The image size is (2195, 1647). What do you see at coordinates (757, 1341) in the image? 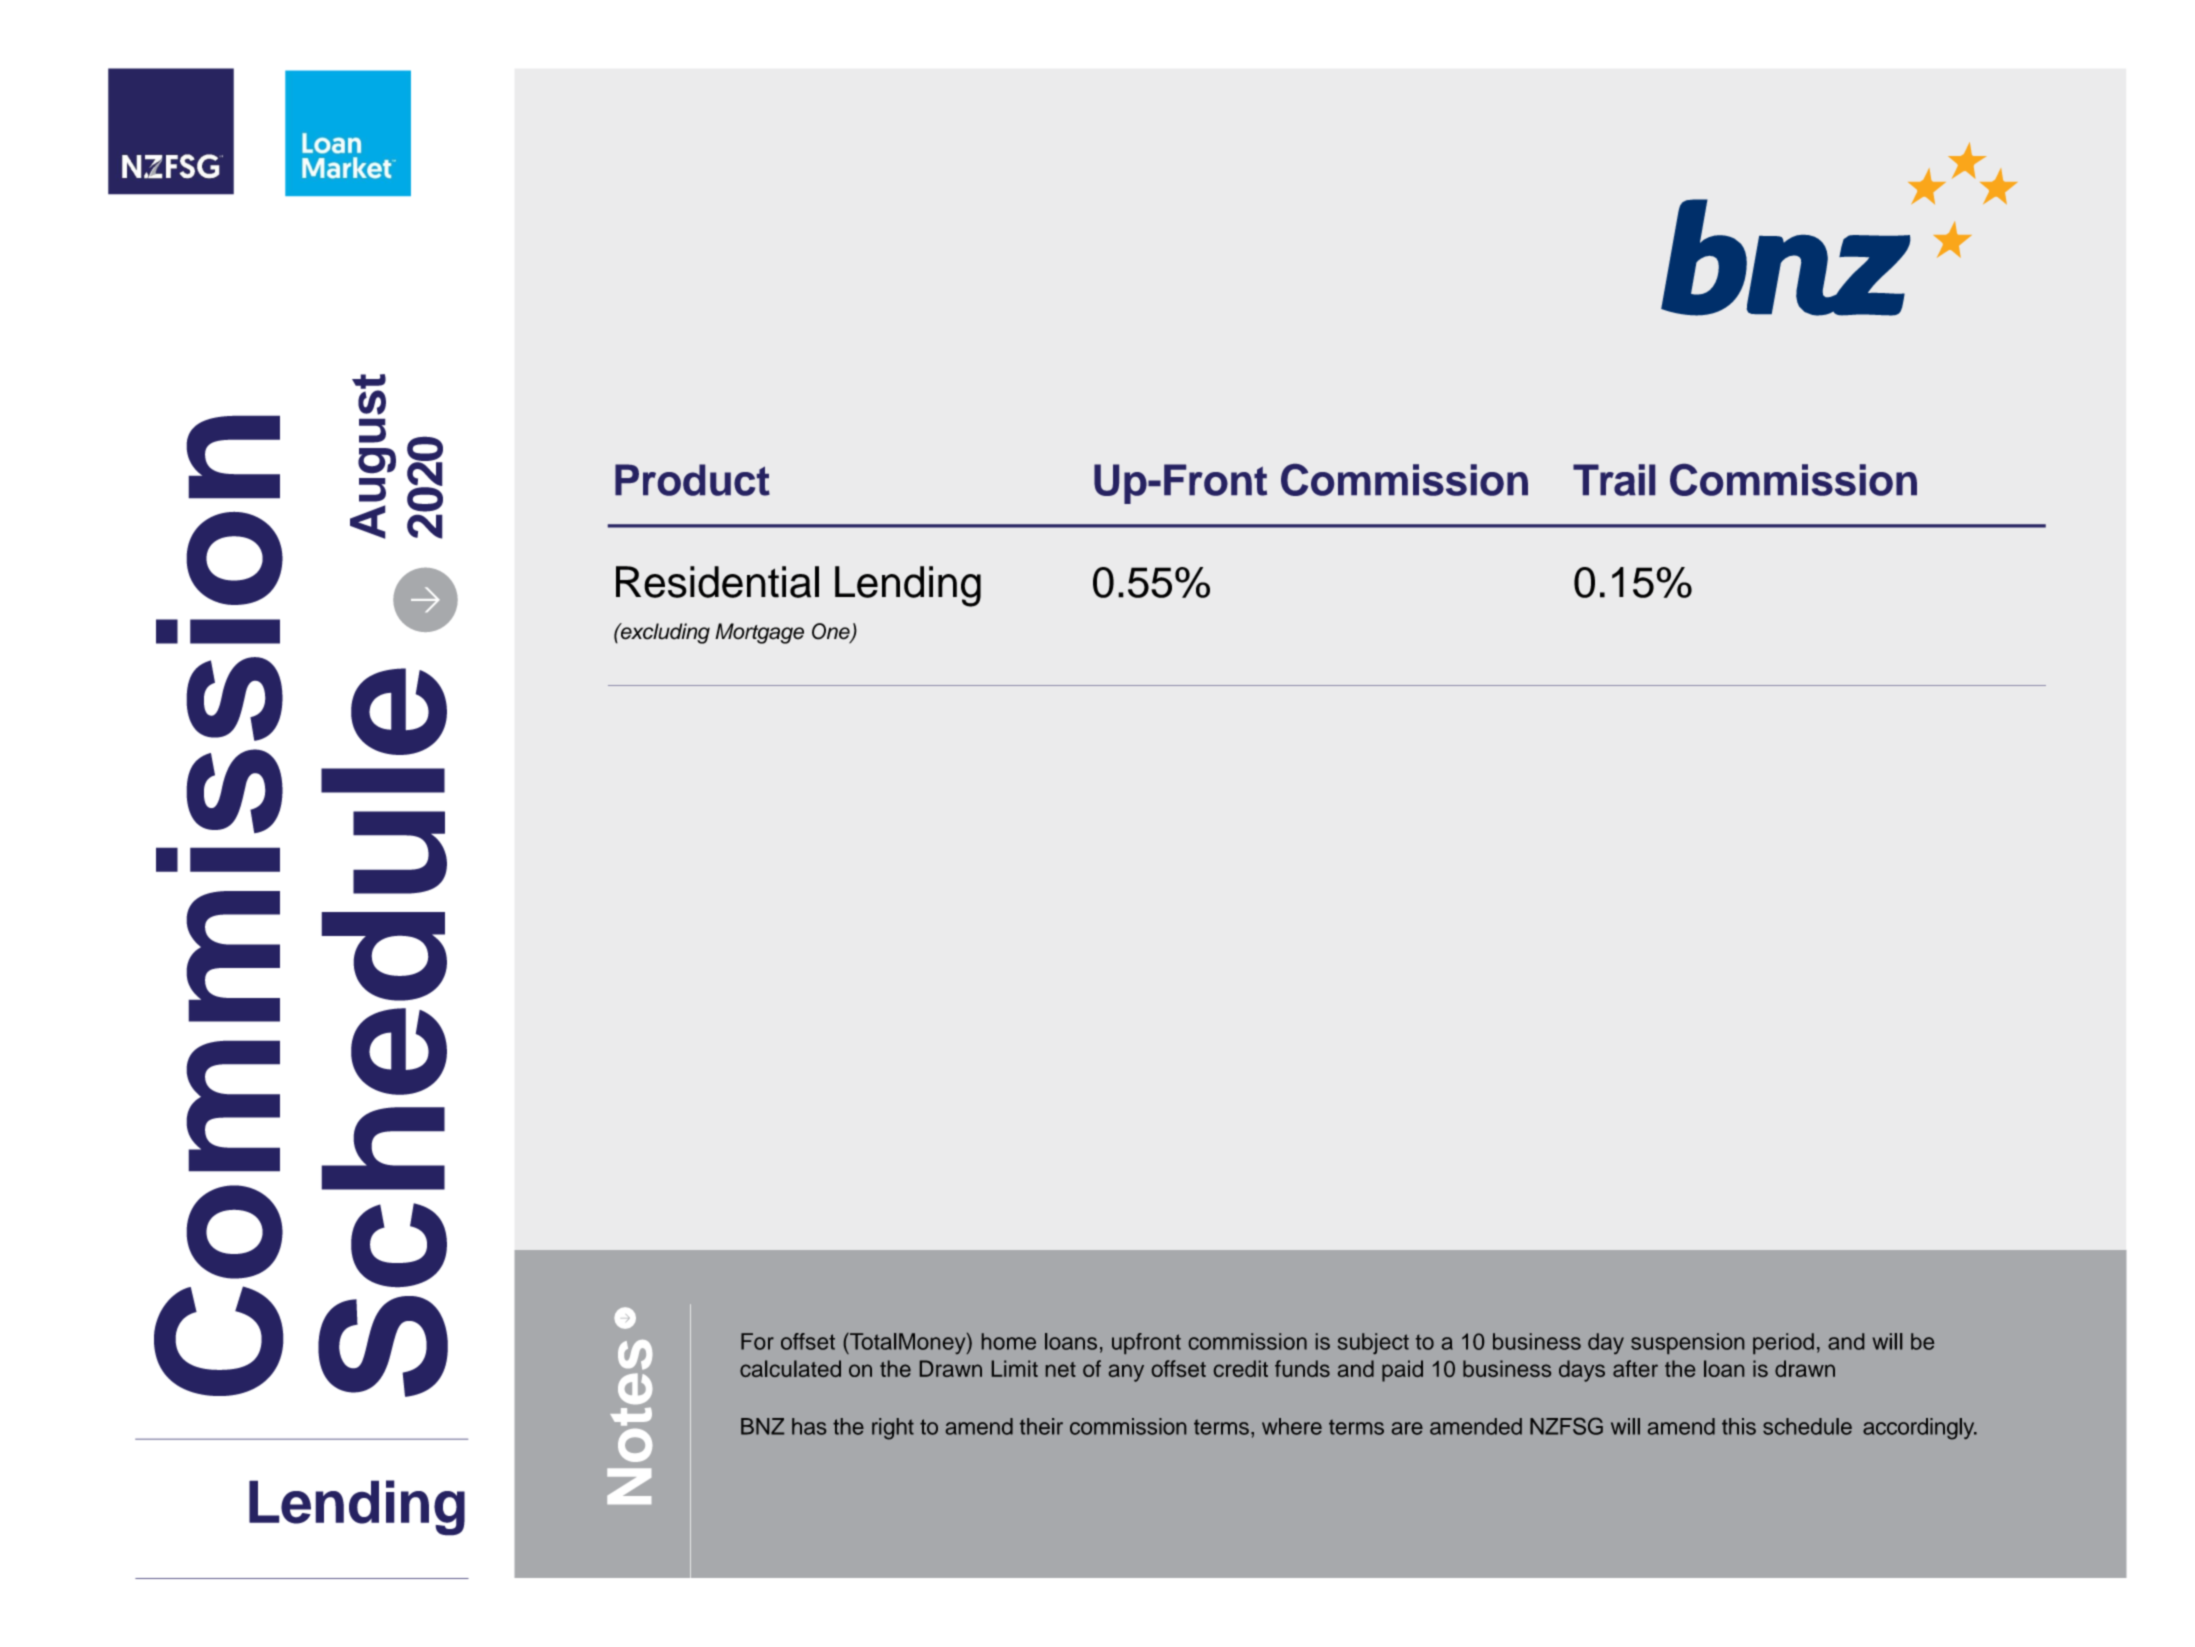
I see `For` at bounding box center [757, 1341].
